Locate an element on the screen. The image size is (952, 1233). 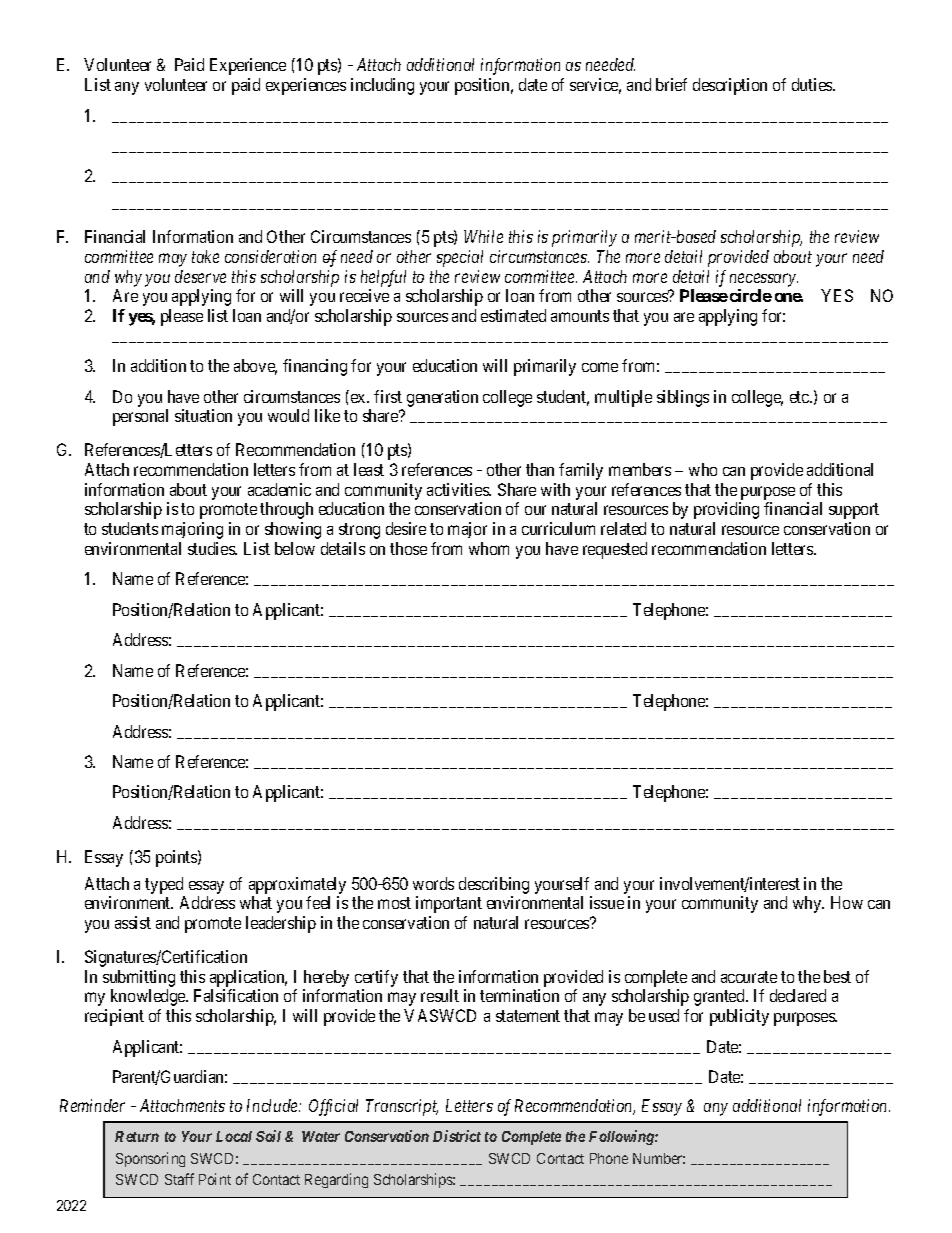
Sponsoring is located at coordinates (150, 1159).
